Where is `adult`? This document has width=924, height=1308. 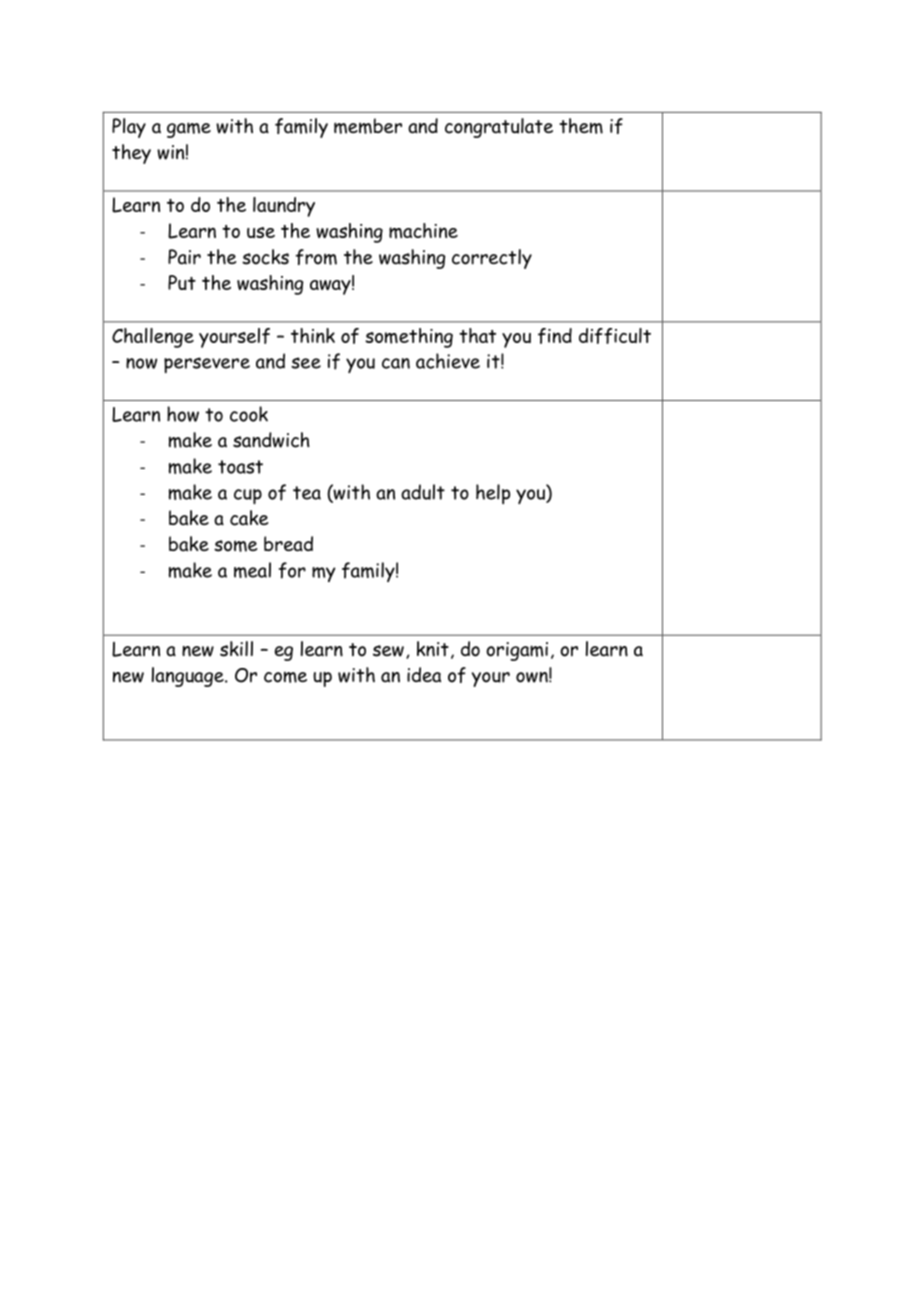
adult is located at coordinates (423, 492).
